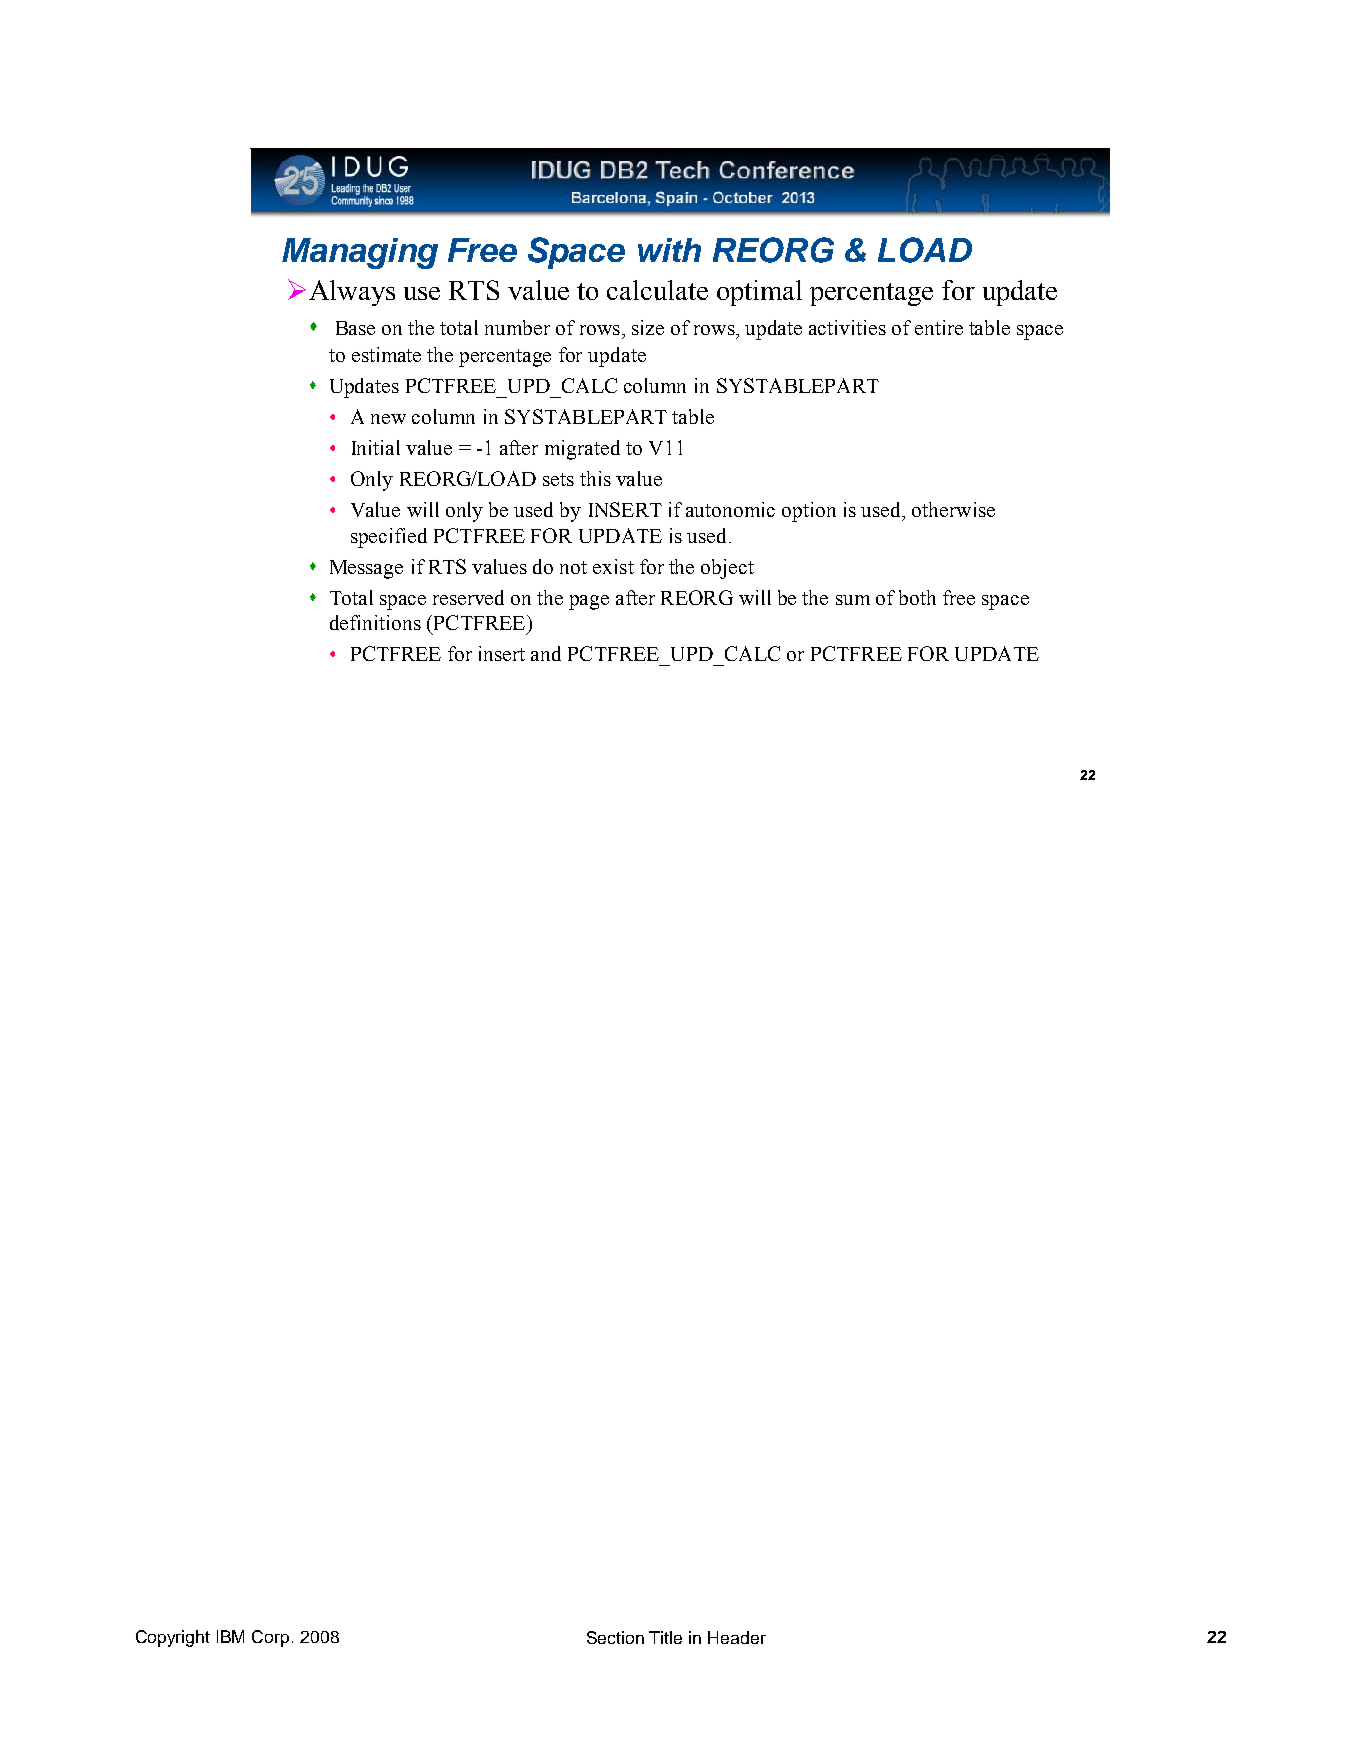 The height and width of the document is (1746, 1349). Describe the element at coordinates (375, 622) in the document. I see `definitions` at that location.
